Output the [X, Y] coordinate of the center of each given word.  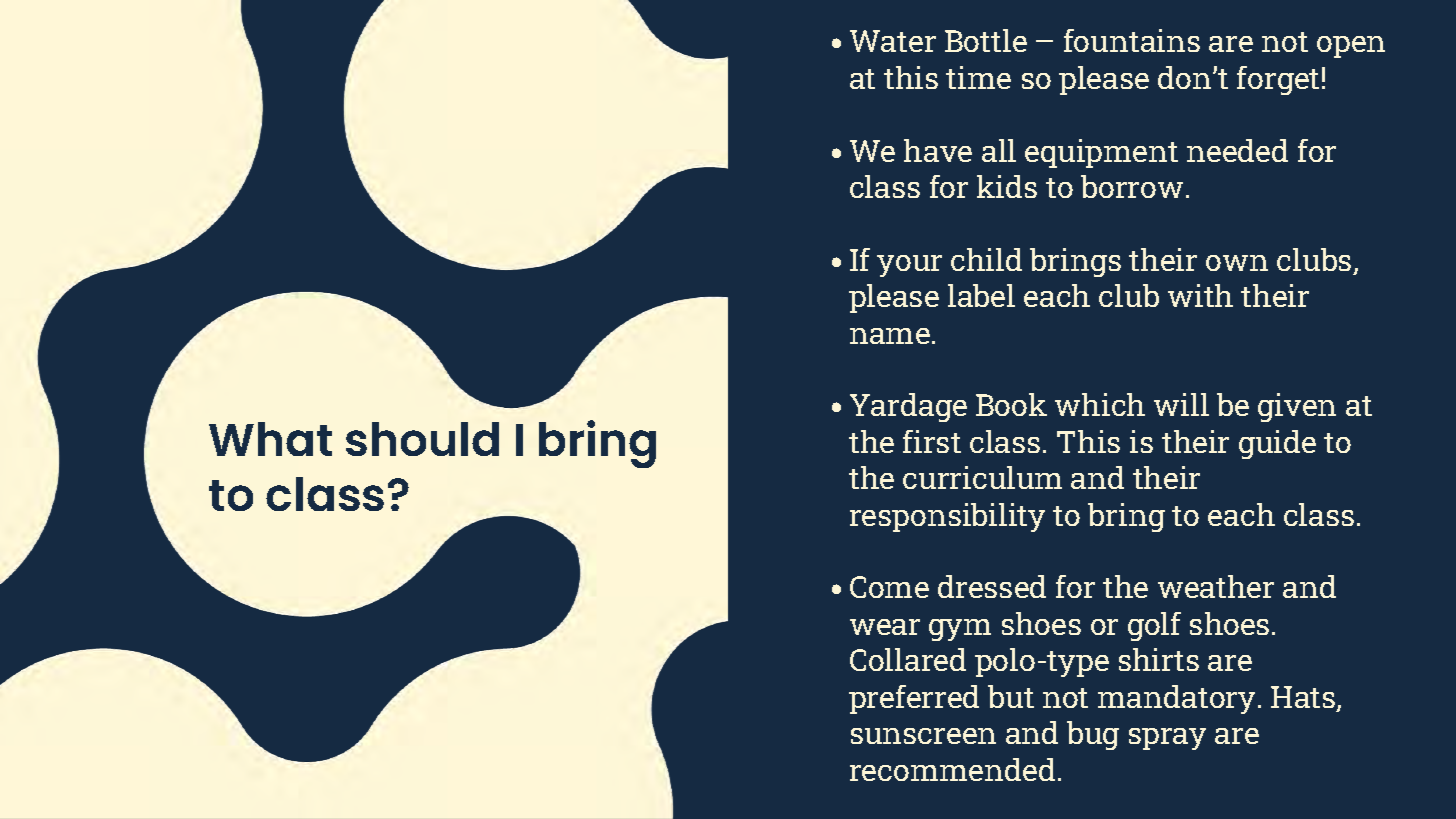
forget [1278, 80]
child [986, 259]
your [909, 266]
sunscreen [923, 736]
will [1181, 404]
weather [1216, 586]
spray [1167, 739]
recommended [952, 769]
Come [889, 587]
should [422, 439]
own [1237, 263]
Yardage [908, 407]
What [270, 439]
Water [893, 41]
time [978, 77]
